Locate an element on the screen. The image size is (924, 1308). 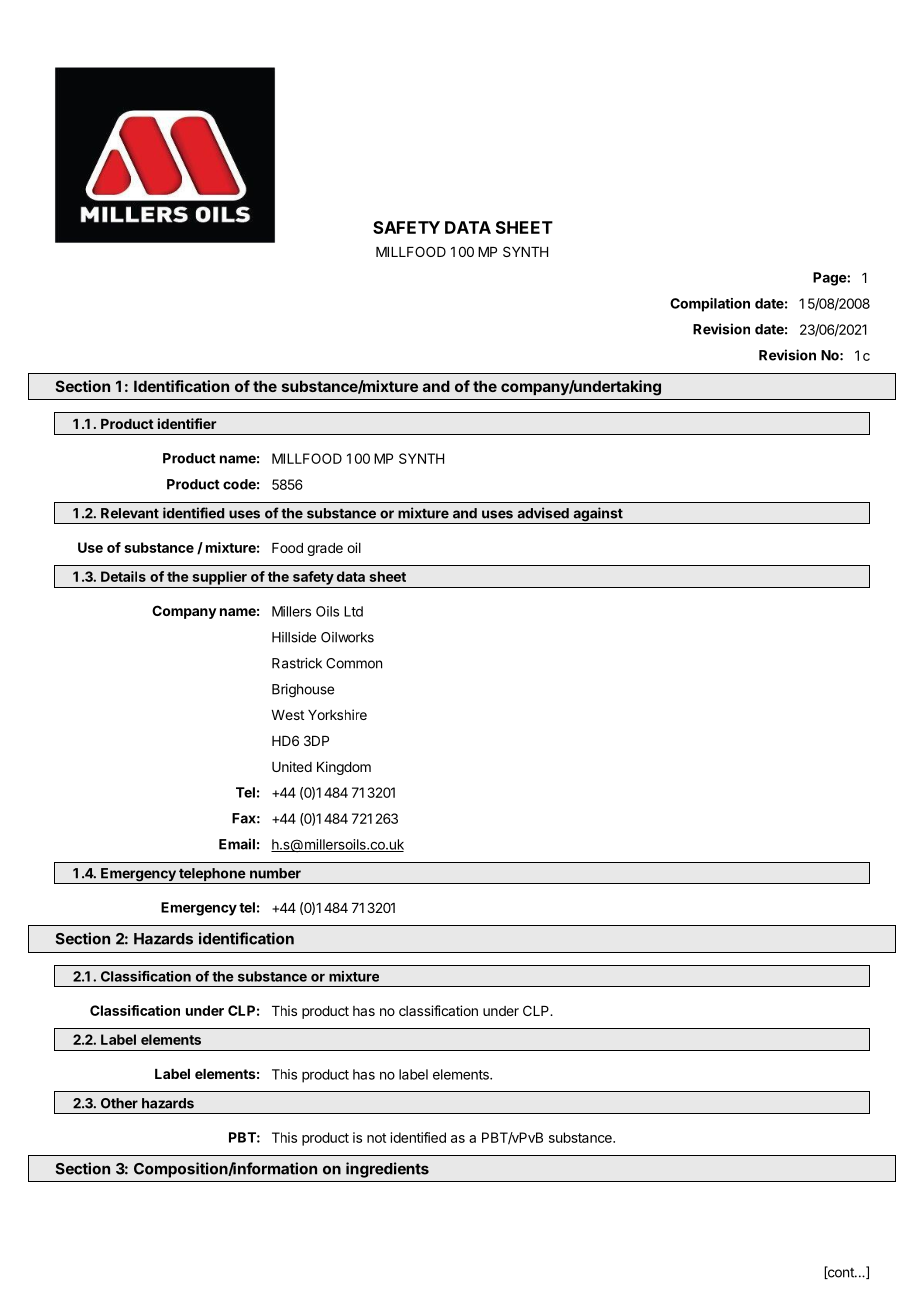
not is located at coordinates (376, 1138).
